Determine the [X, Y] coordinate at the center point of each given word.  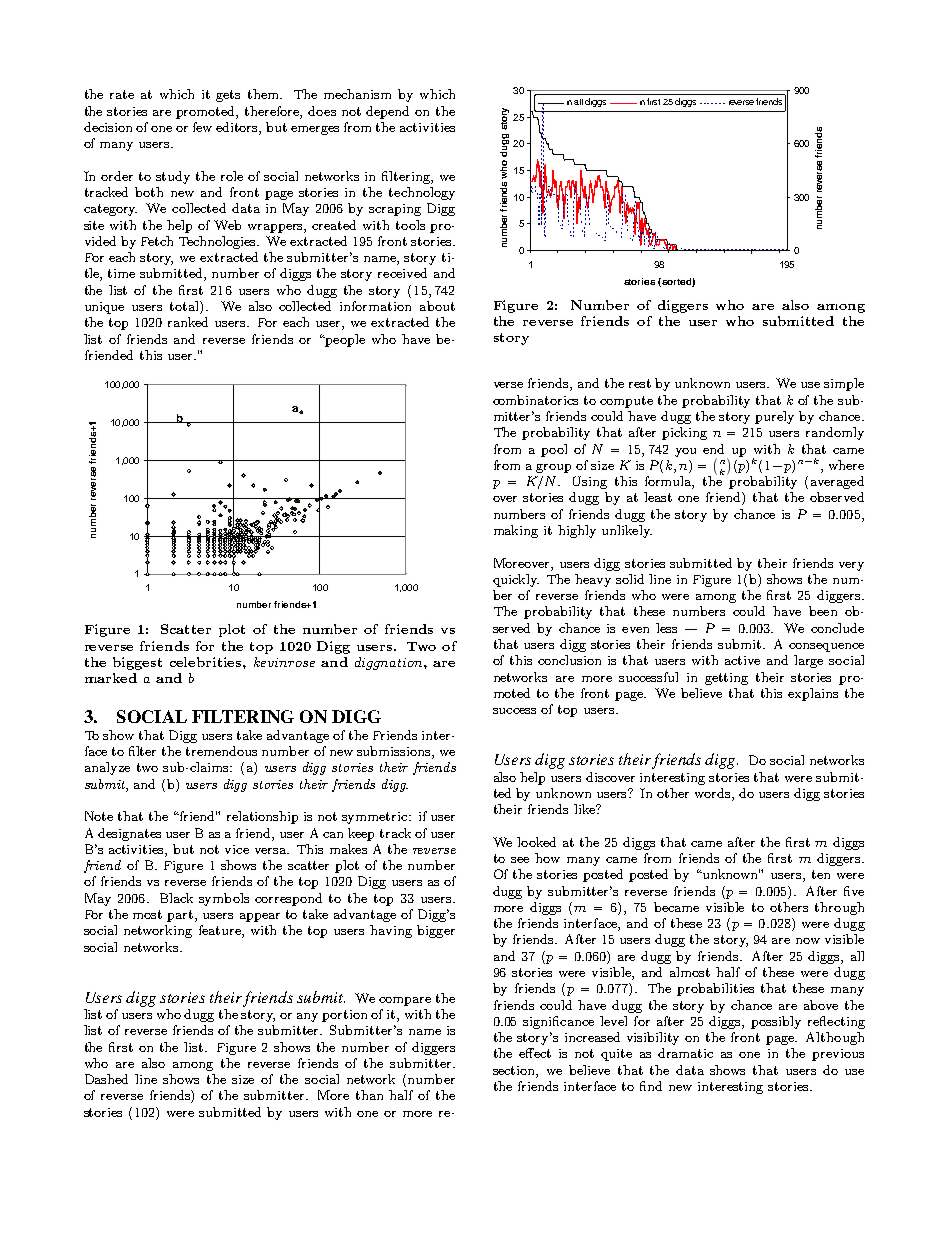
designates [129, 834]
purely [774, 417]
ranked [188, 322]
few [202, 127]
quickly [516, 580]
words [714, 793]
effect [535, 1053]
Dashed [106, 1079]
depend [387, 112]
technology [422, 193]
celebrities [207, 662]
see [520, 860]
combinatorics [535, 400]
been [823, 611]
